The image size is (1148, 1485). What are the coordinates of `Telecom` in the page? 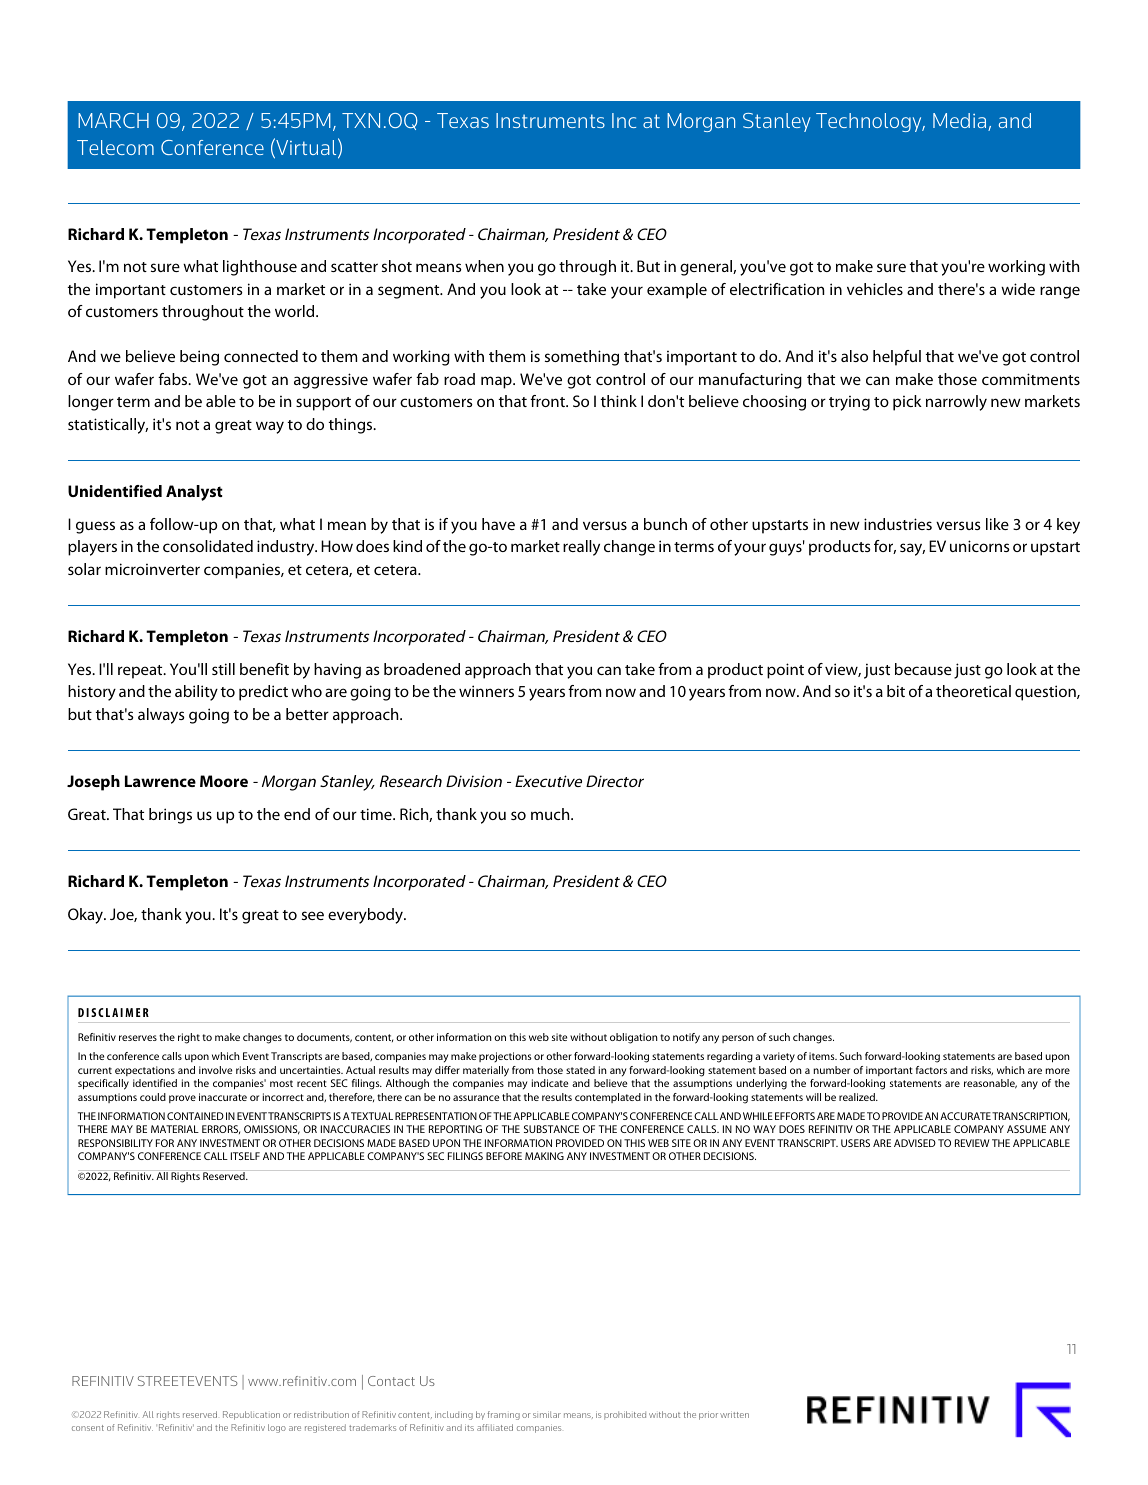 It's located at (115, 147).
